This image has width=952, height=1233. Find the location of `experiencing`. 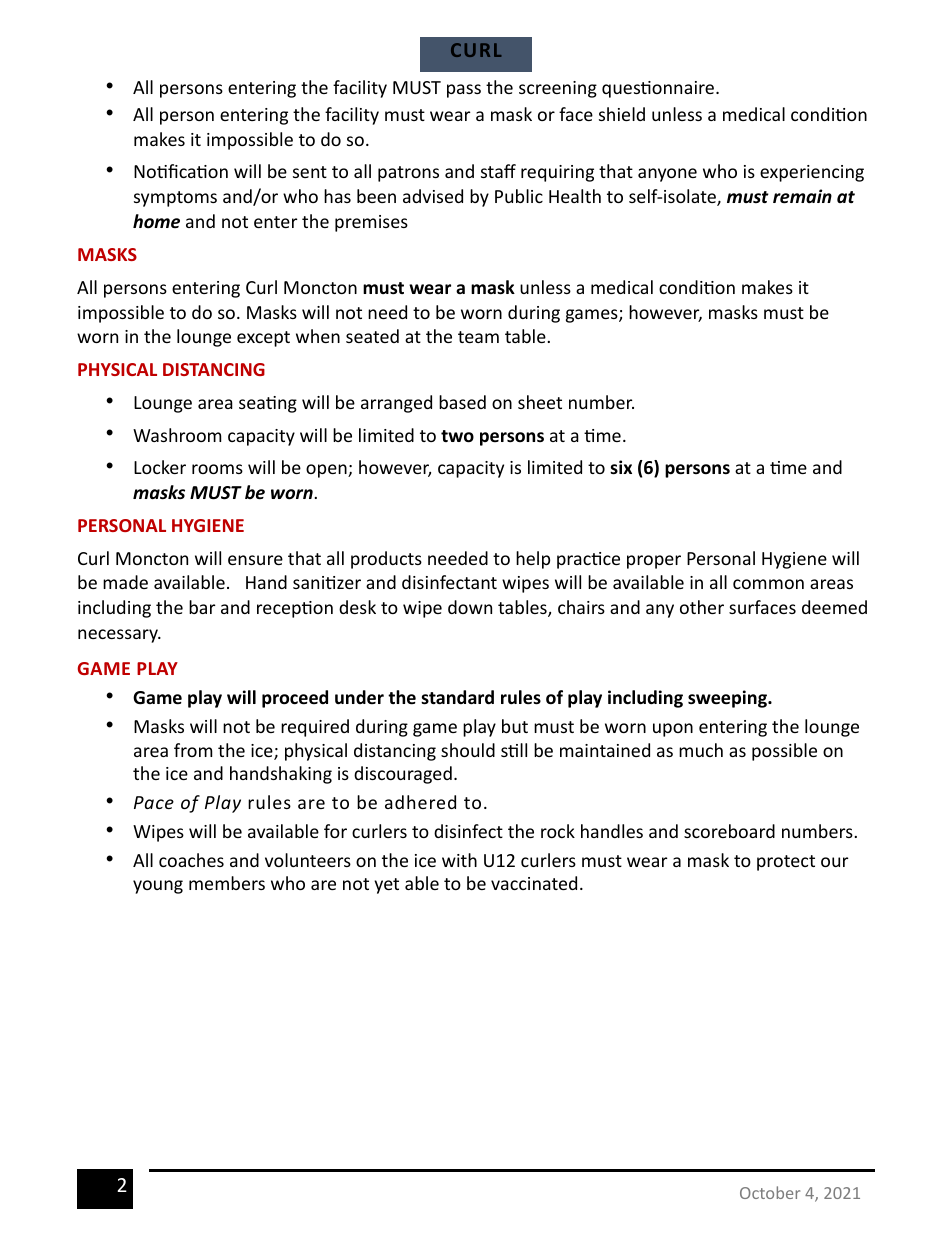

experiencing is located at coordinates (812, 173).
